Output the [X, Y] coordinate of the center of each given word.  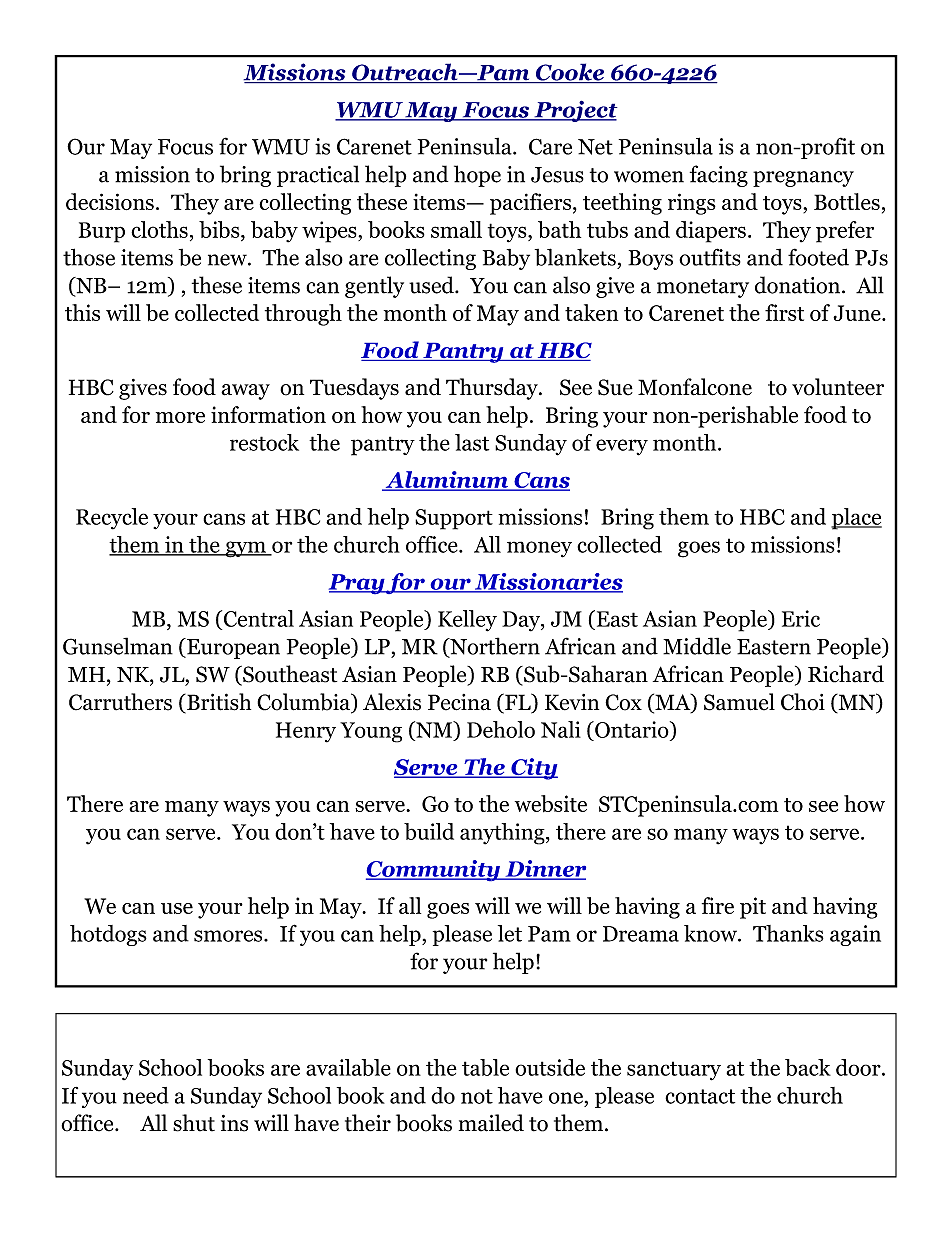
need [146, 1095]
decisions [110, 201]
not [477, 1096]
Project [575, 111]
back [808, 1067]
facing [719, 176]
